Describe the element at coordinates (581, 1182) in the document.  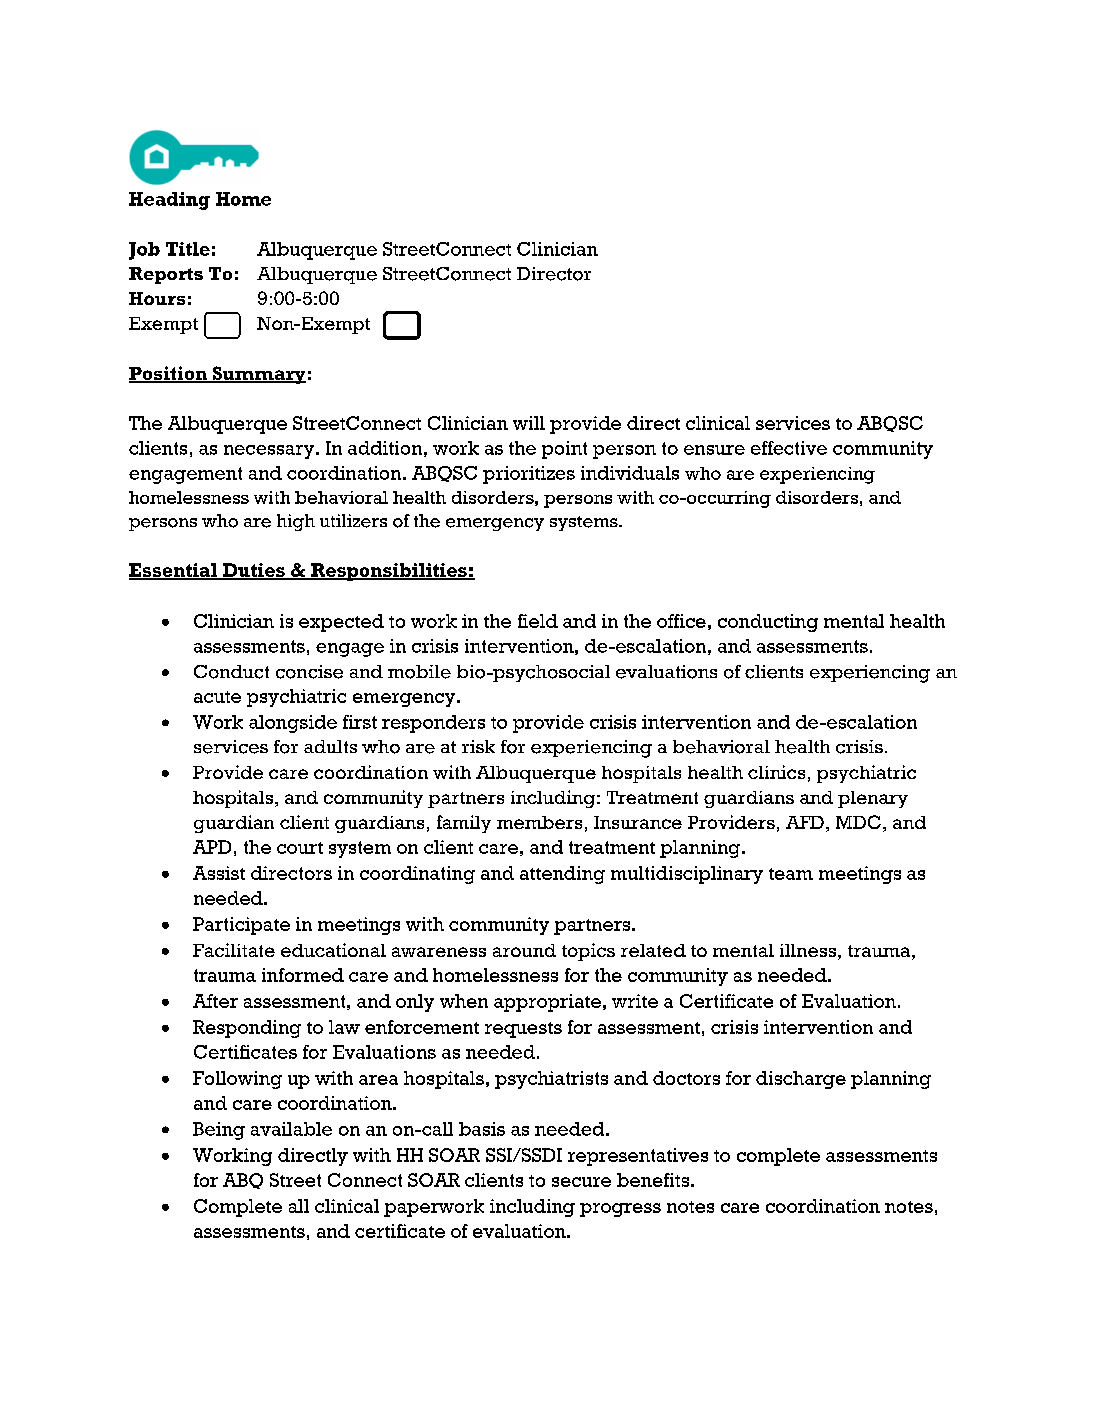
I see `secure` at that location.
